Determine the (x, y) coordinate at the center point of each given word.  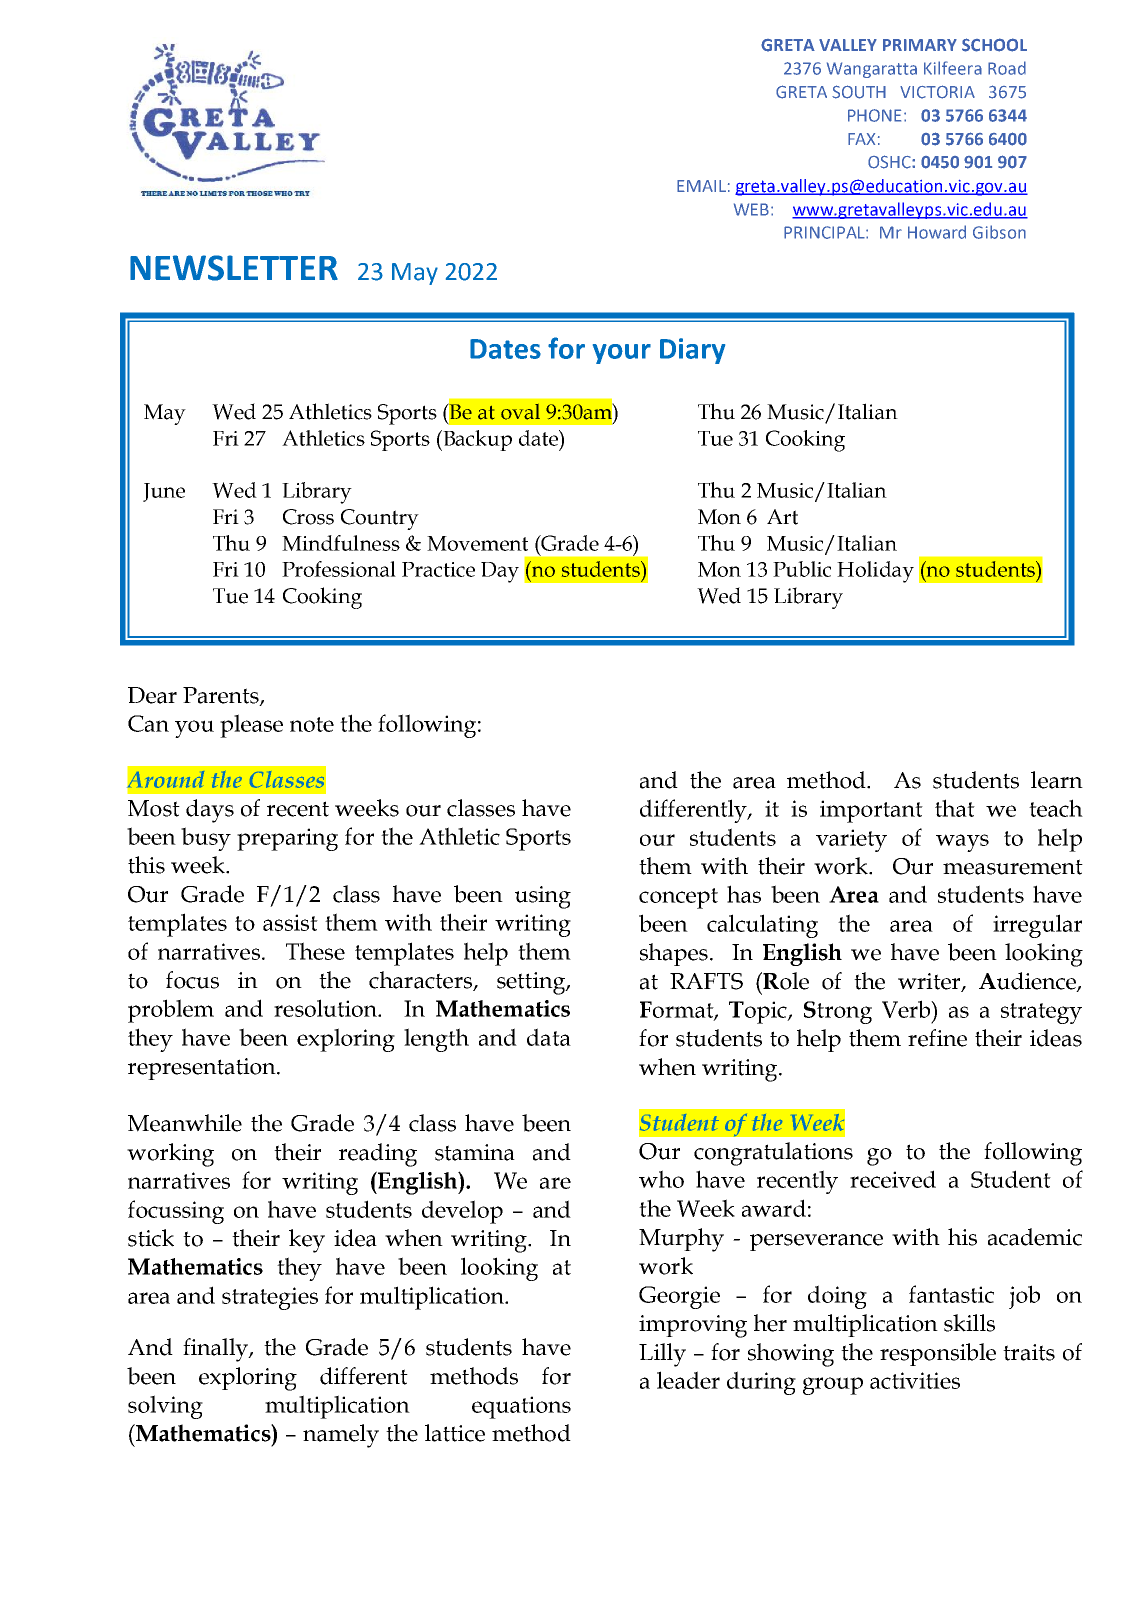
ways (962, 843)
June (164, 492)
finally (216, 1350)
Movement (477, 543)
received (893, 1179)
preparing (287, 839)
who (661, 1179)
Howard (937, 232)
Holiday (875, 572)
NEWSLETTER (234, 268)
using (543, 897)
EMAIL (701, 186)
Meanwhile (185, 1123)
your (622, 354)
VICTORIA (937, 92)
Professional (339, 569)
